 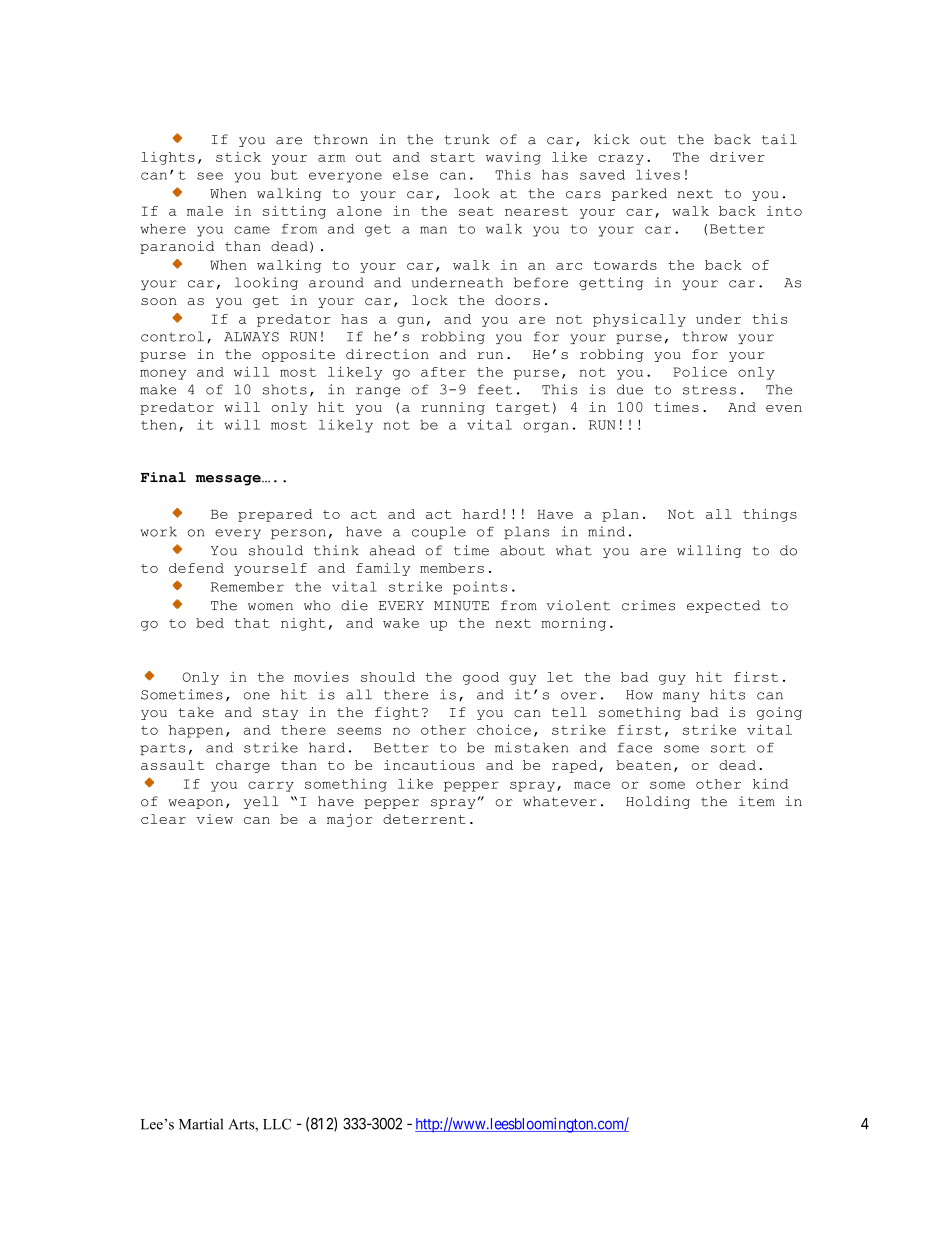 What do you see at coordinates (461, 606) in the image?
I see `MINUTE` at bounding box center [461, 606].
